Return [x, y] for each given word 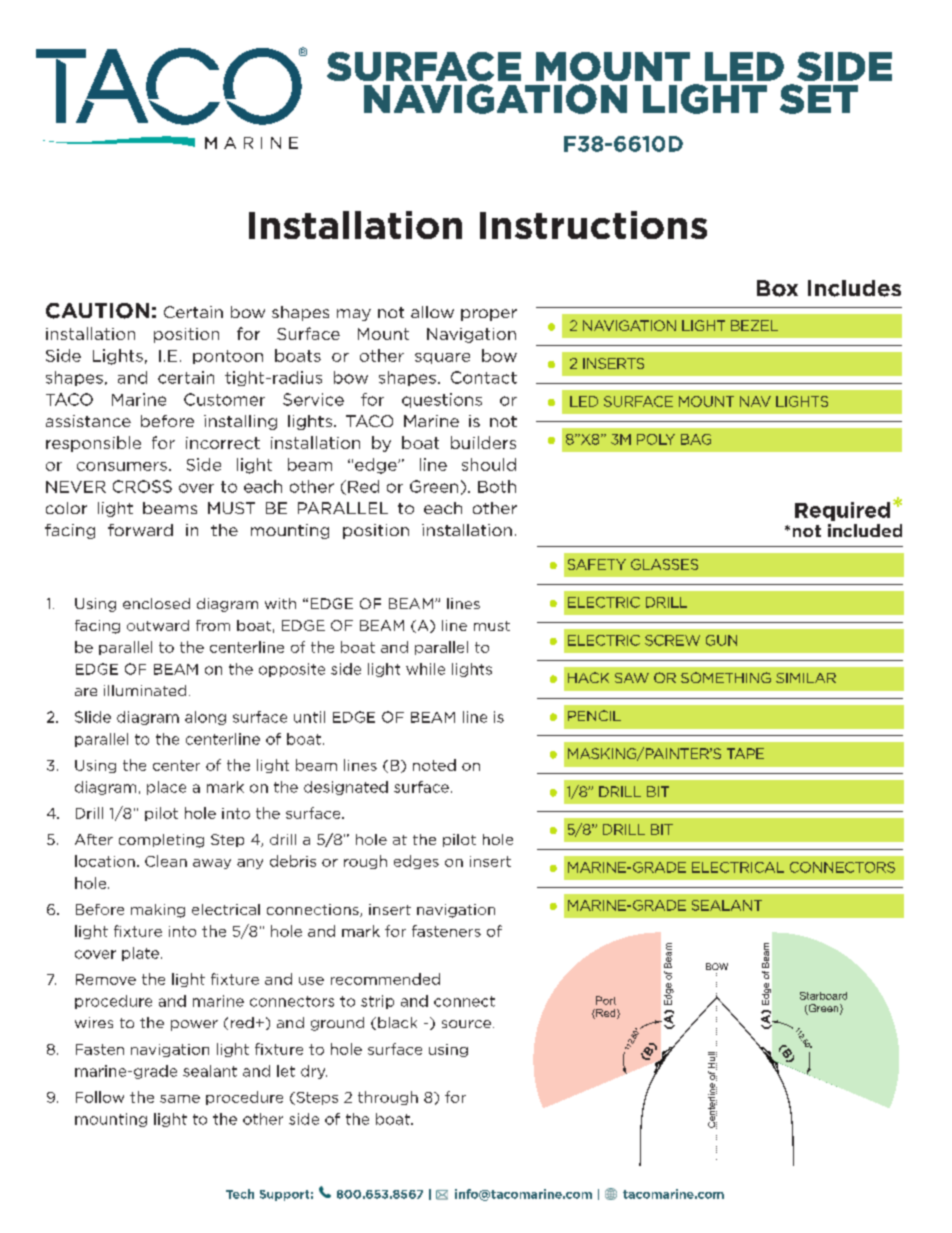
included [865, 530]
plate [140, 954]
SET [819, 99]
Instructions [593, 225]
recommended [385, 979]
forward [140, 530]
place [166, 788]
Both [497, 486]
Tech [240, 1194]
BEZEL [754, 325]
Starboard [823, 996]
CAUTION [97, 311]
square [442, 358]
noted [434, 765]
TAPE [745, 753]
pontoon [228, 357]
